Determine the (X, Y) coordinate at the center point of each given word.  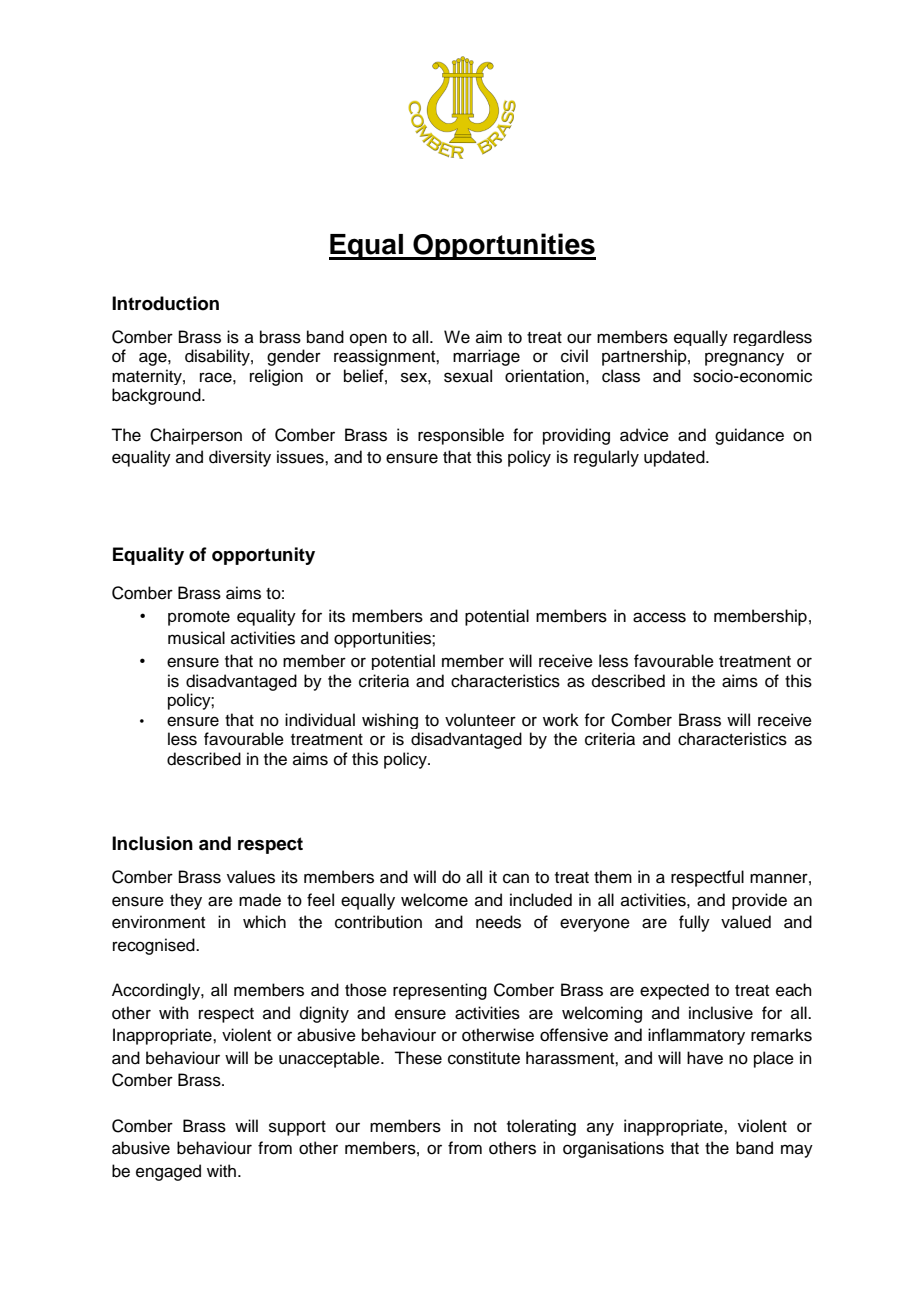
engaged (168, 1172)
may (797, 1151)
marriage (486, 357)
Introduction (165, 303)
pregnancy (744, 359)
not (485, 1127)
